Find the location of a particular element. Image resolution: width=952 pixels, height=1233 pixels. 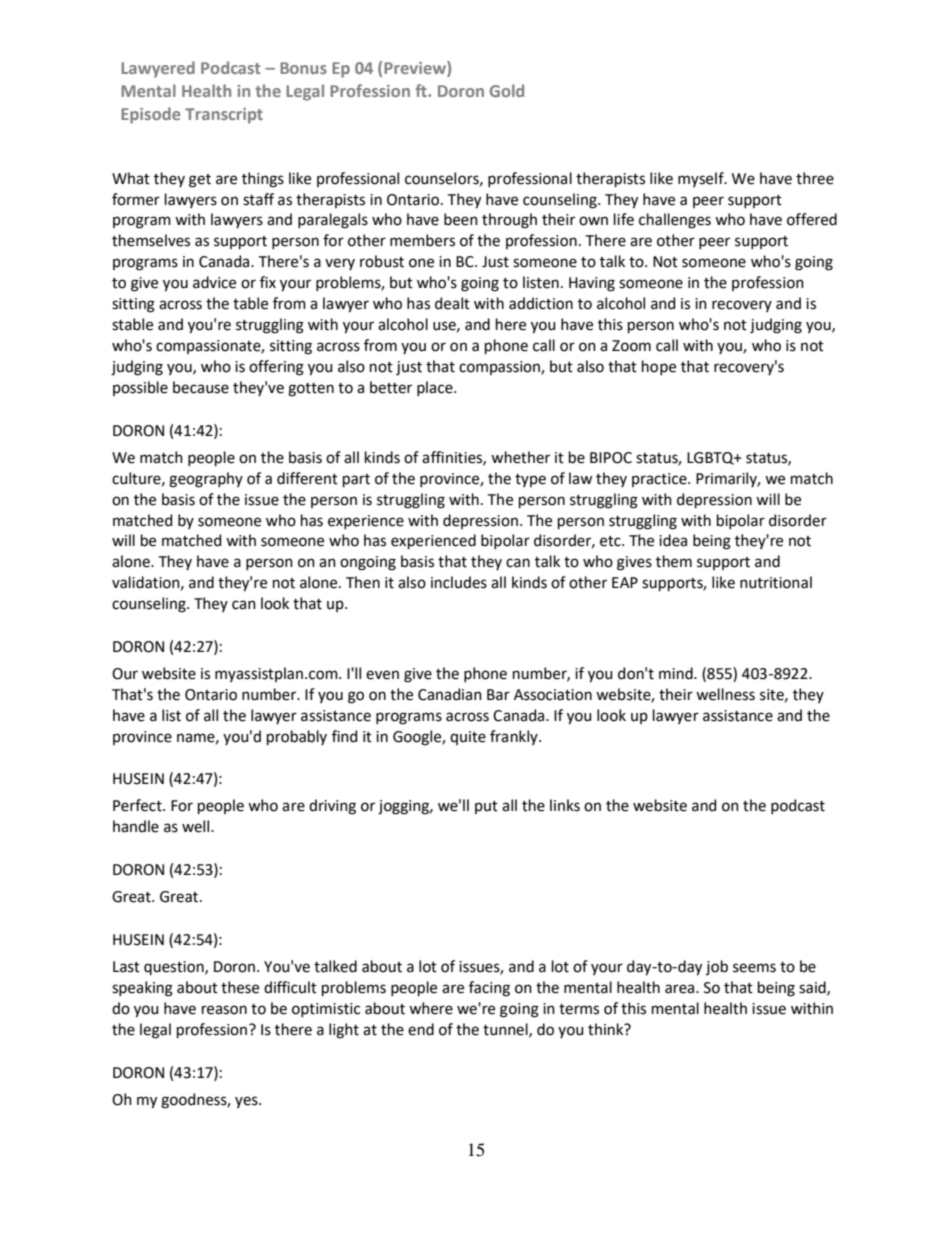

think is located at coordinates (607, 1029).
